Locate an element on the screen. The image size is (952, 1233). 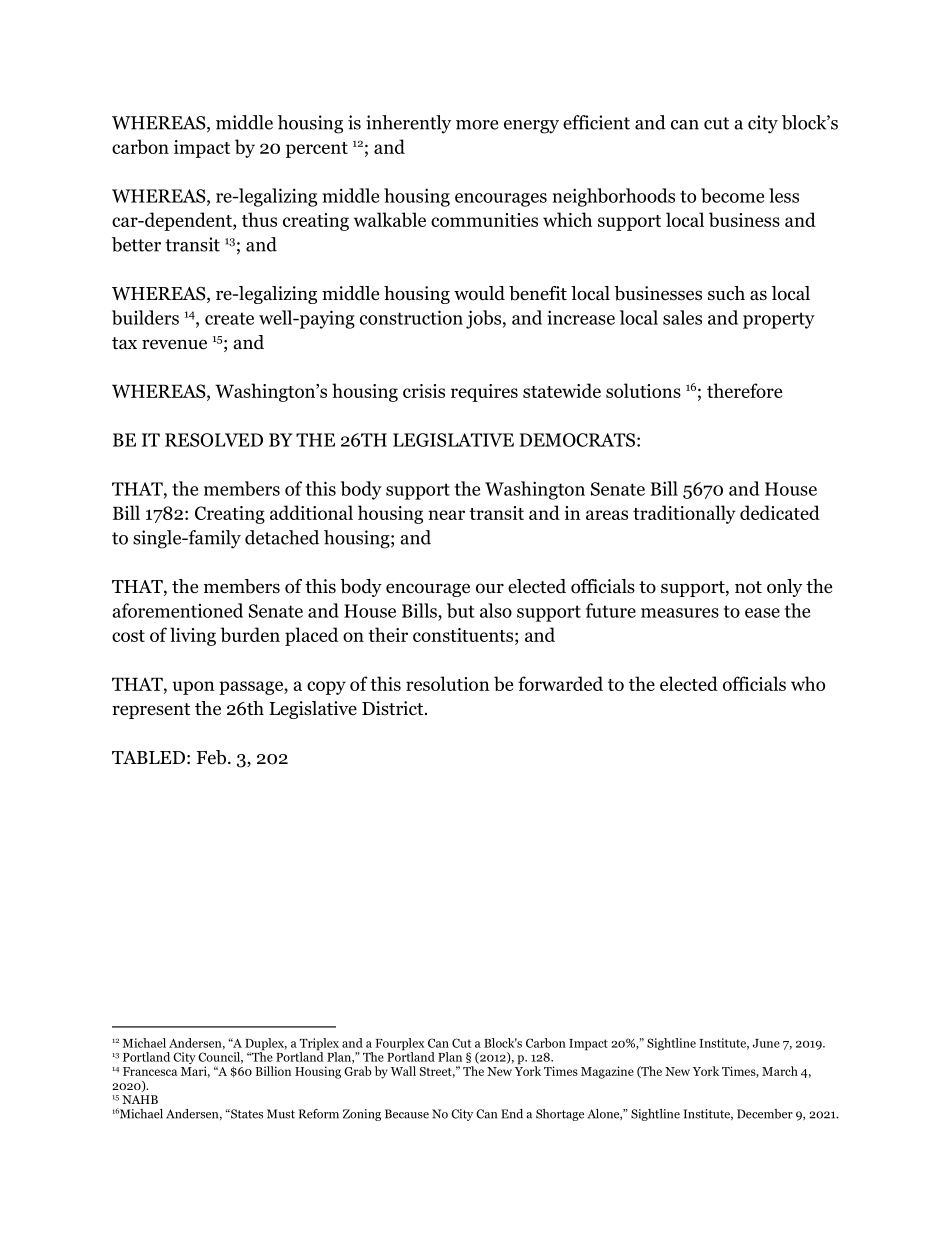
measures is located at coordinates (680, 613).
